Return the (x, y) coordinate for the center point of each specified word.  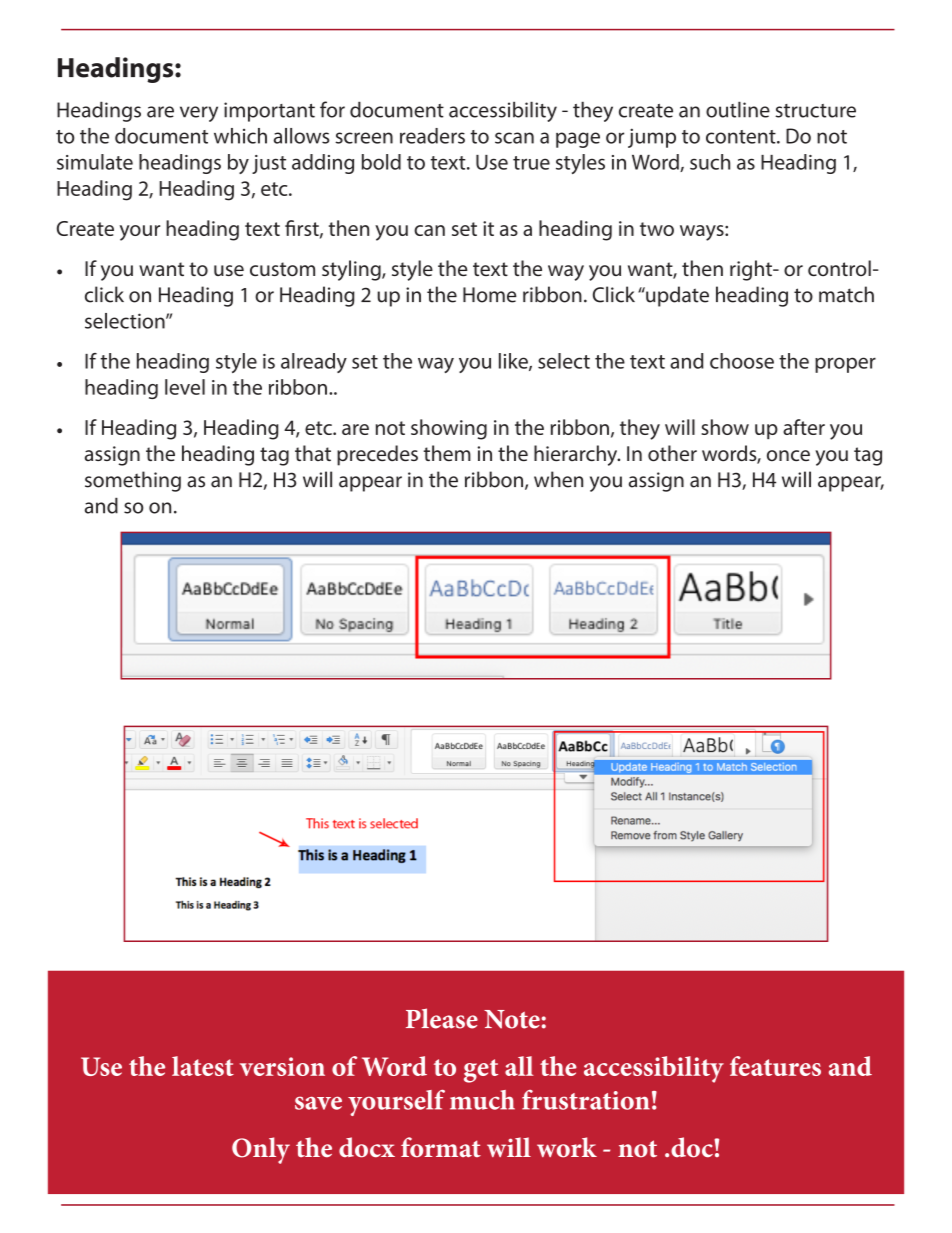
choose (742, 361)
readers (432, 136)
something (133, 481)
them (447, 453)
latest (203, 1066)
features (775, 1066)
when (558, 479)
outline (738, 109)
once (788, 455)
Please (442, 1018)
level (185, 387)
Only (261, 1150)
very (199, 114)
